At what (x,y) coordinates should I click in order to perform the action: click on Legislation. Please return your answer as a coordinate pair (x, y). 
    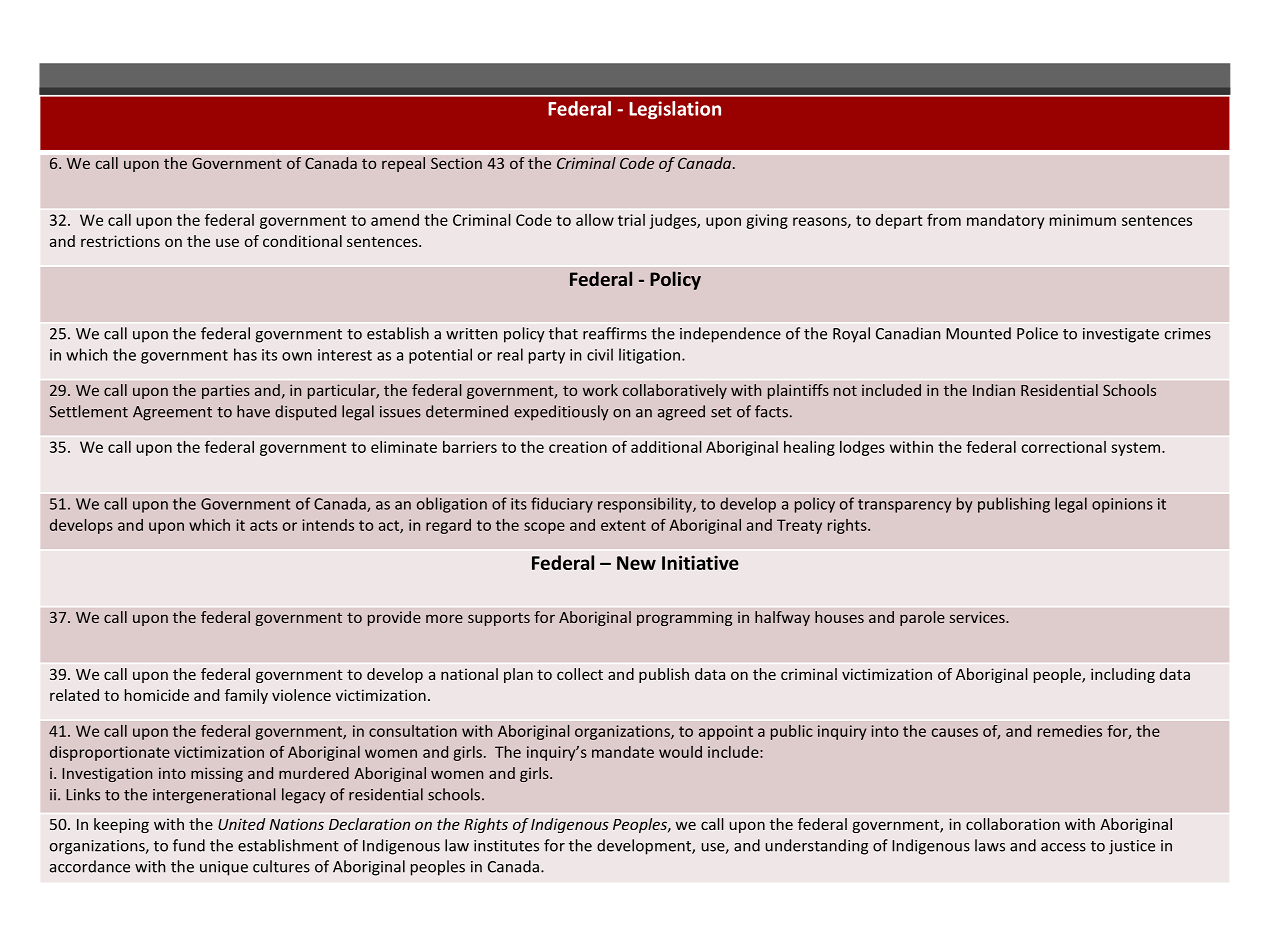
    Looking at the image, I should click on (675, 110).
